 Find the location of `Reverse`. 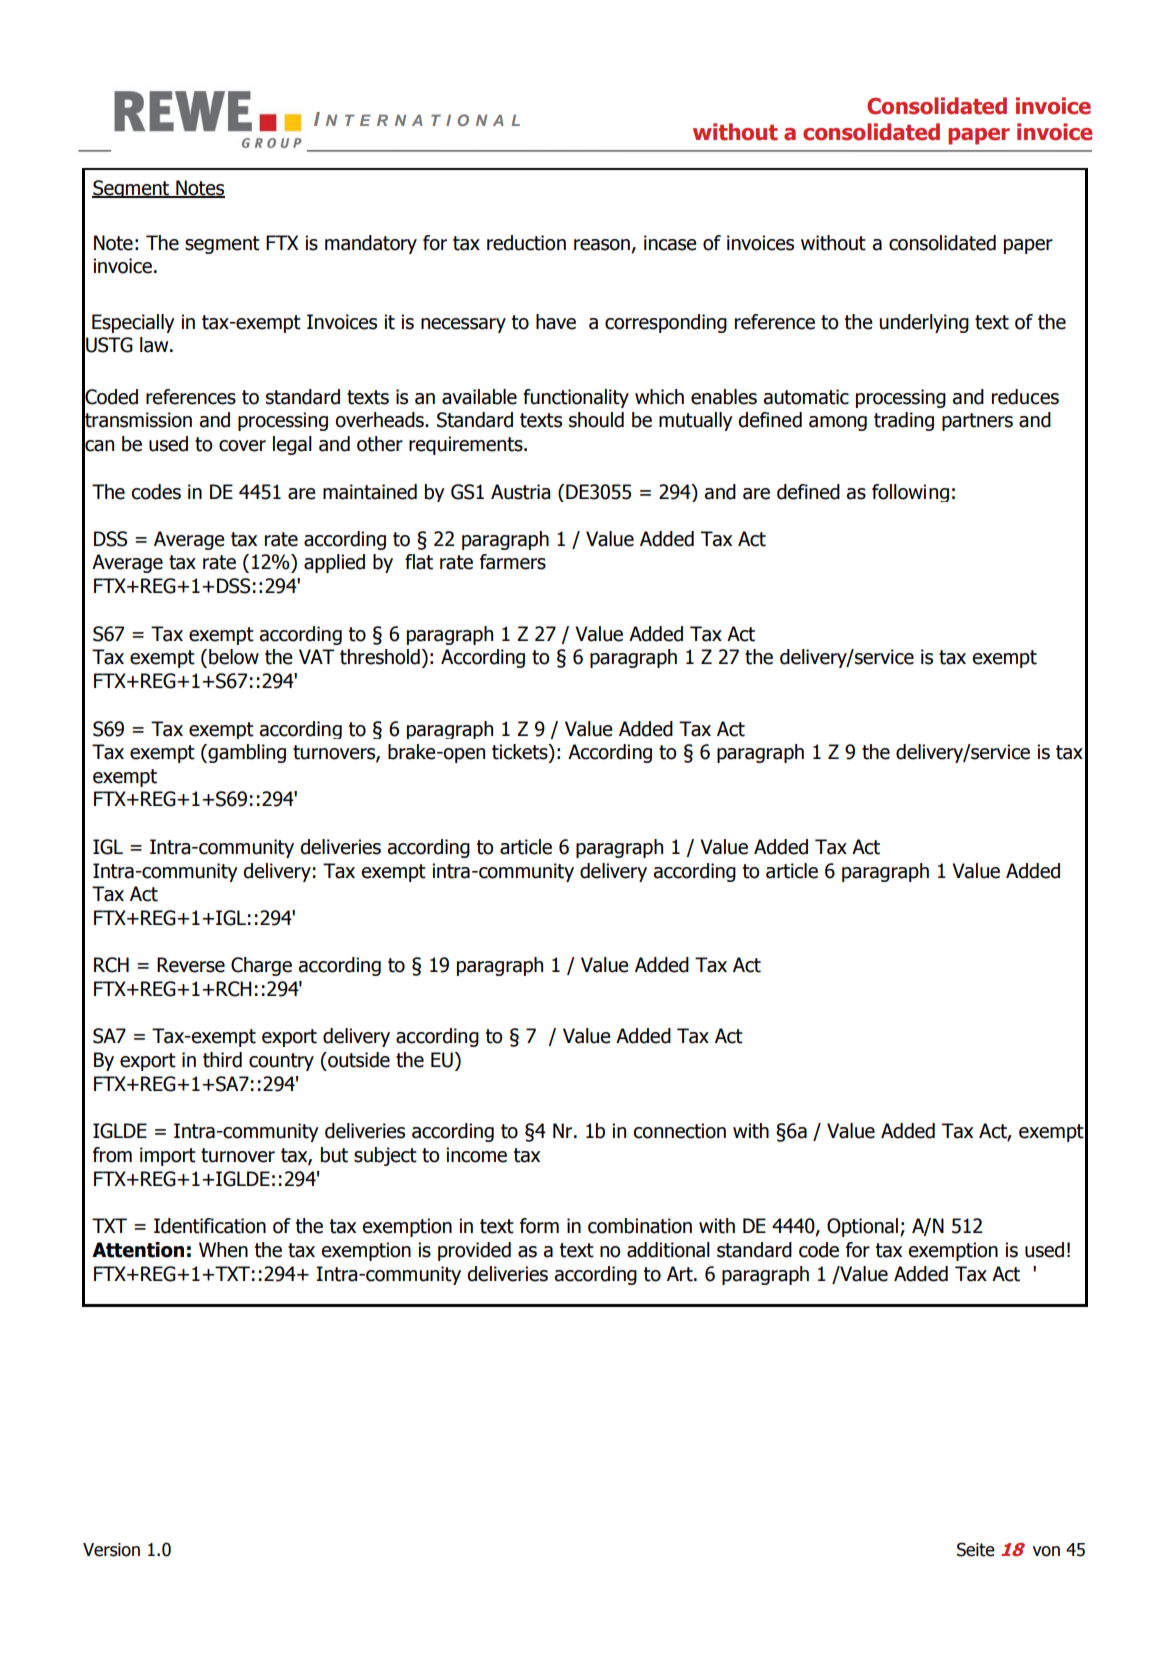

Reverse is located at coordinates (191, 965).
